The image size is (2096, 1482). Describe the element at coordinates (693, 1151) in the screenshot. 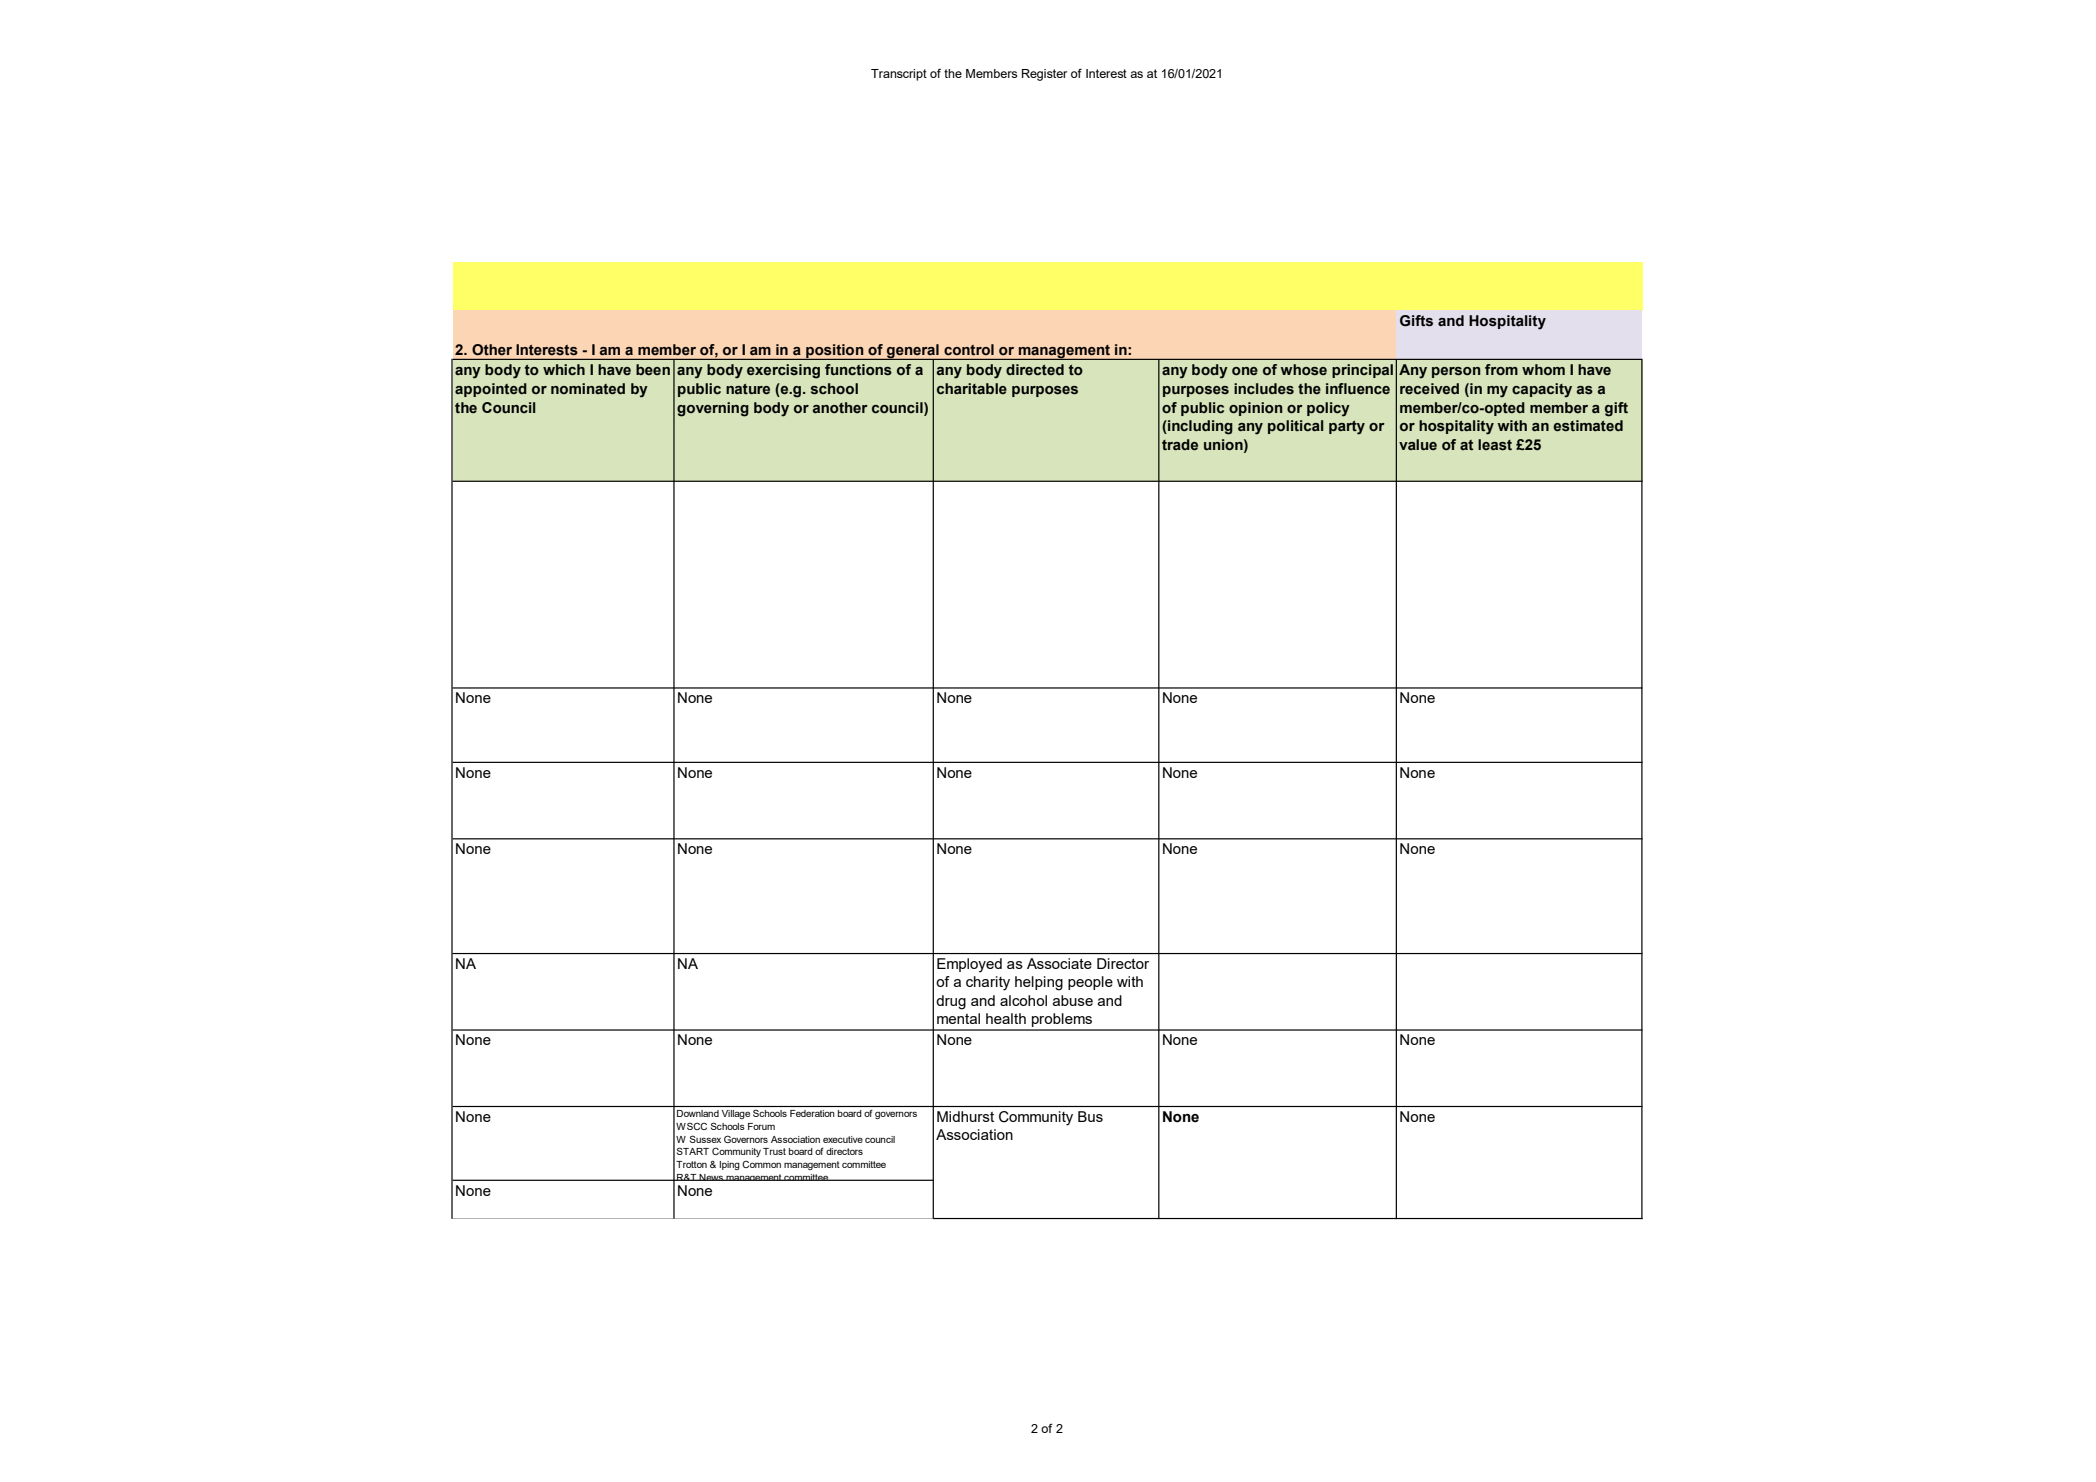

I see `START` at that location.
